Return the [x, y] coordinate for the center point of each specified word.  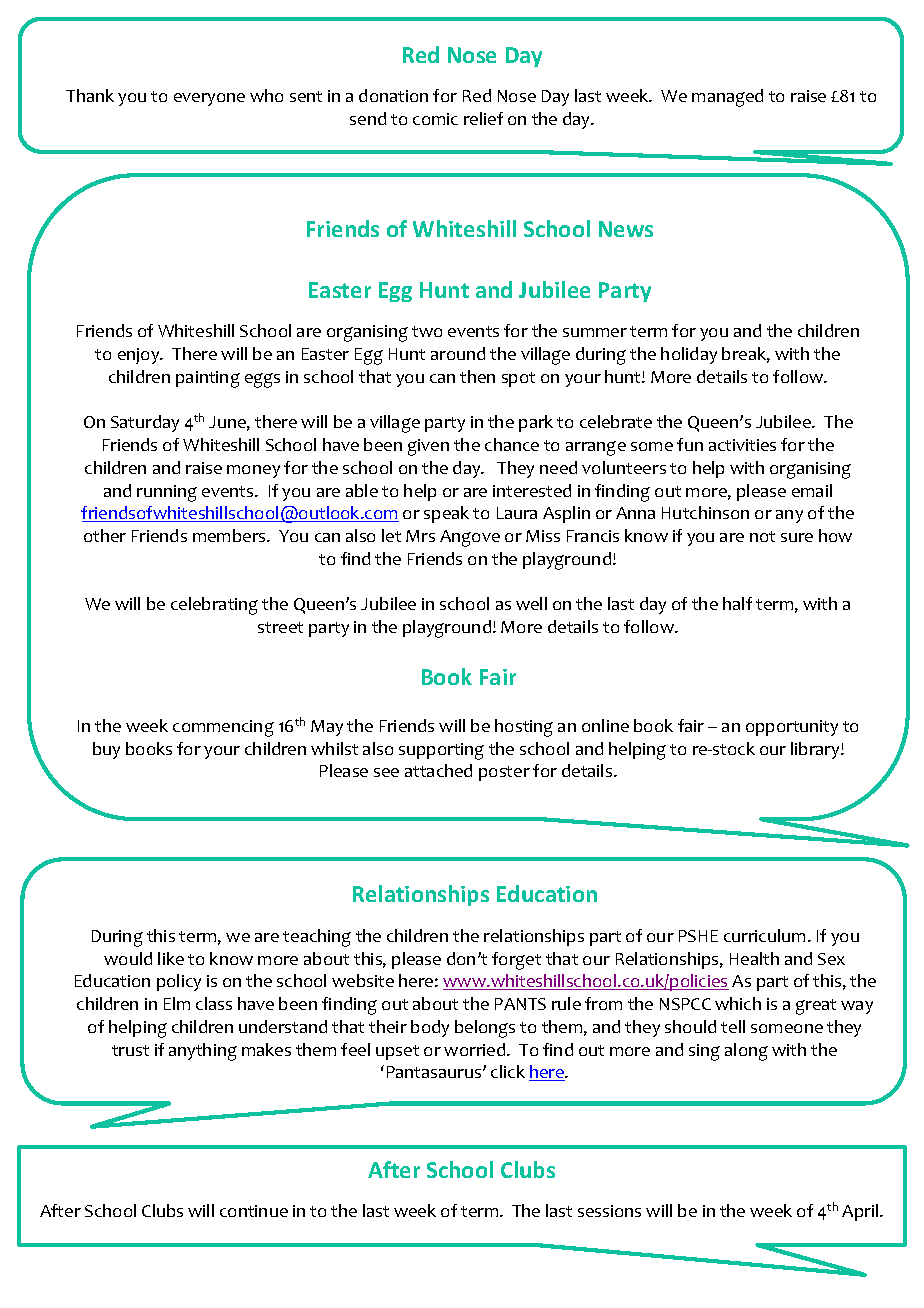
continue [254, 1211]
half [737, 603]
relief [483, 118]
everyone [209, 99]
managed [727, 98]
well [531, 603]
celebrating [214, 606]
